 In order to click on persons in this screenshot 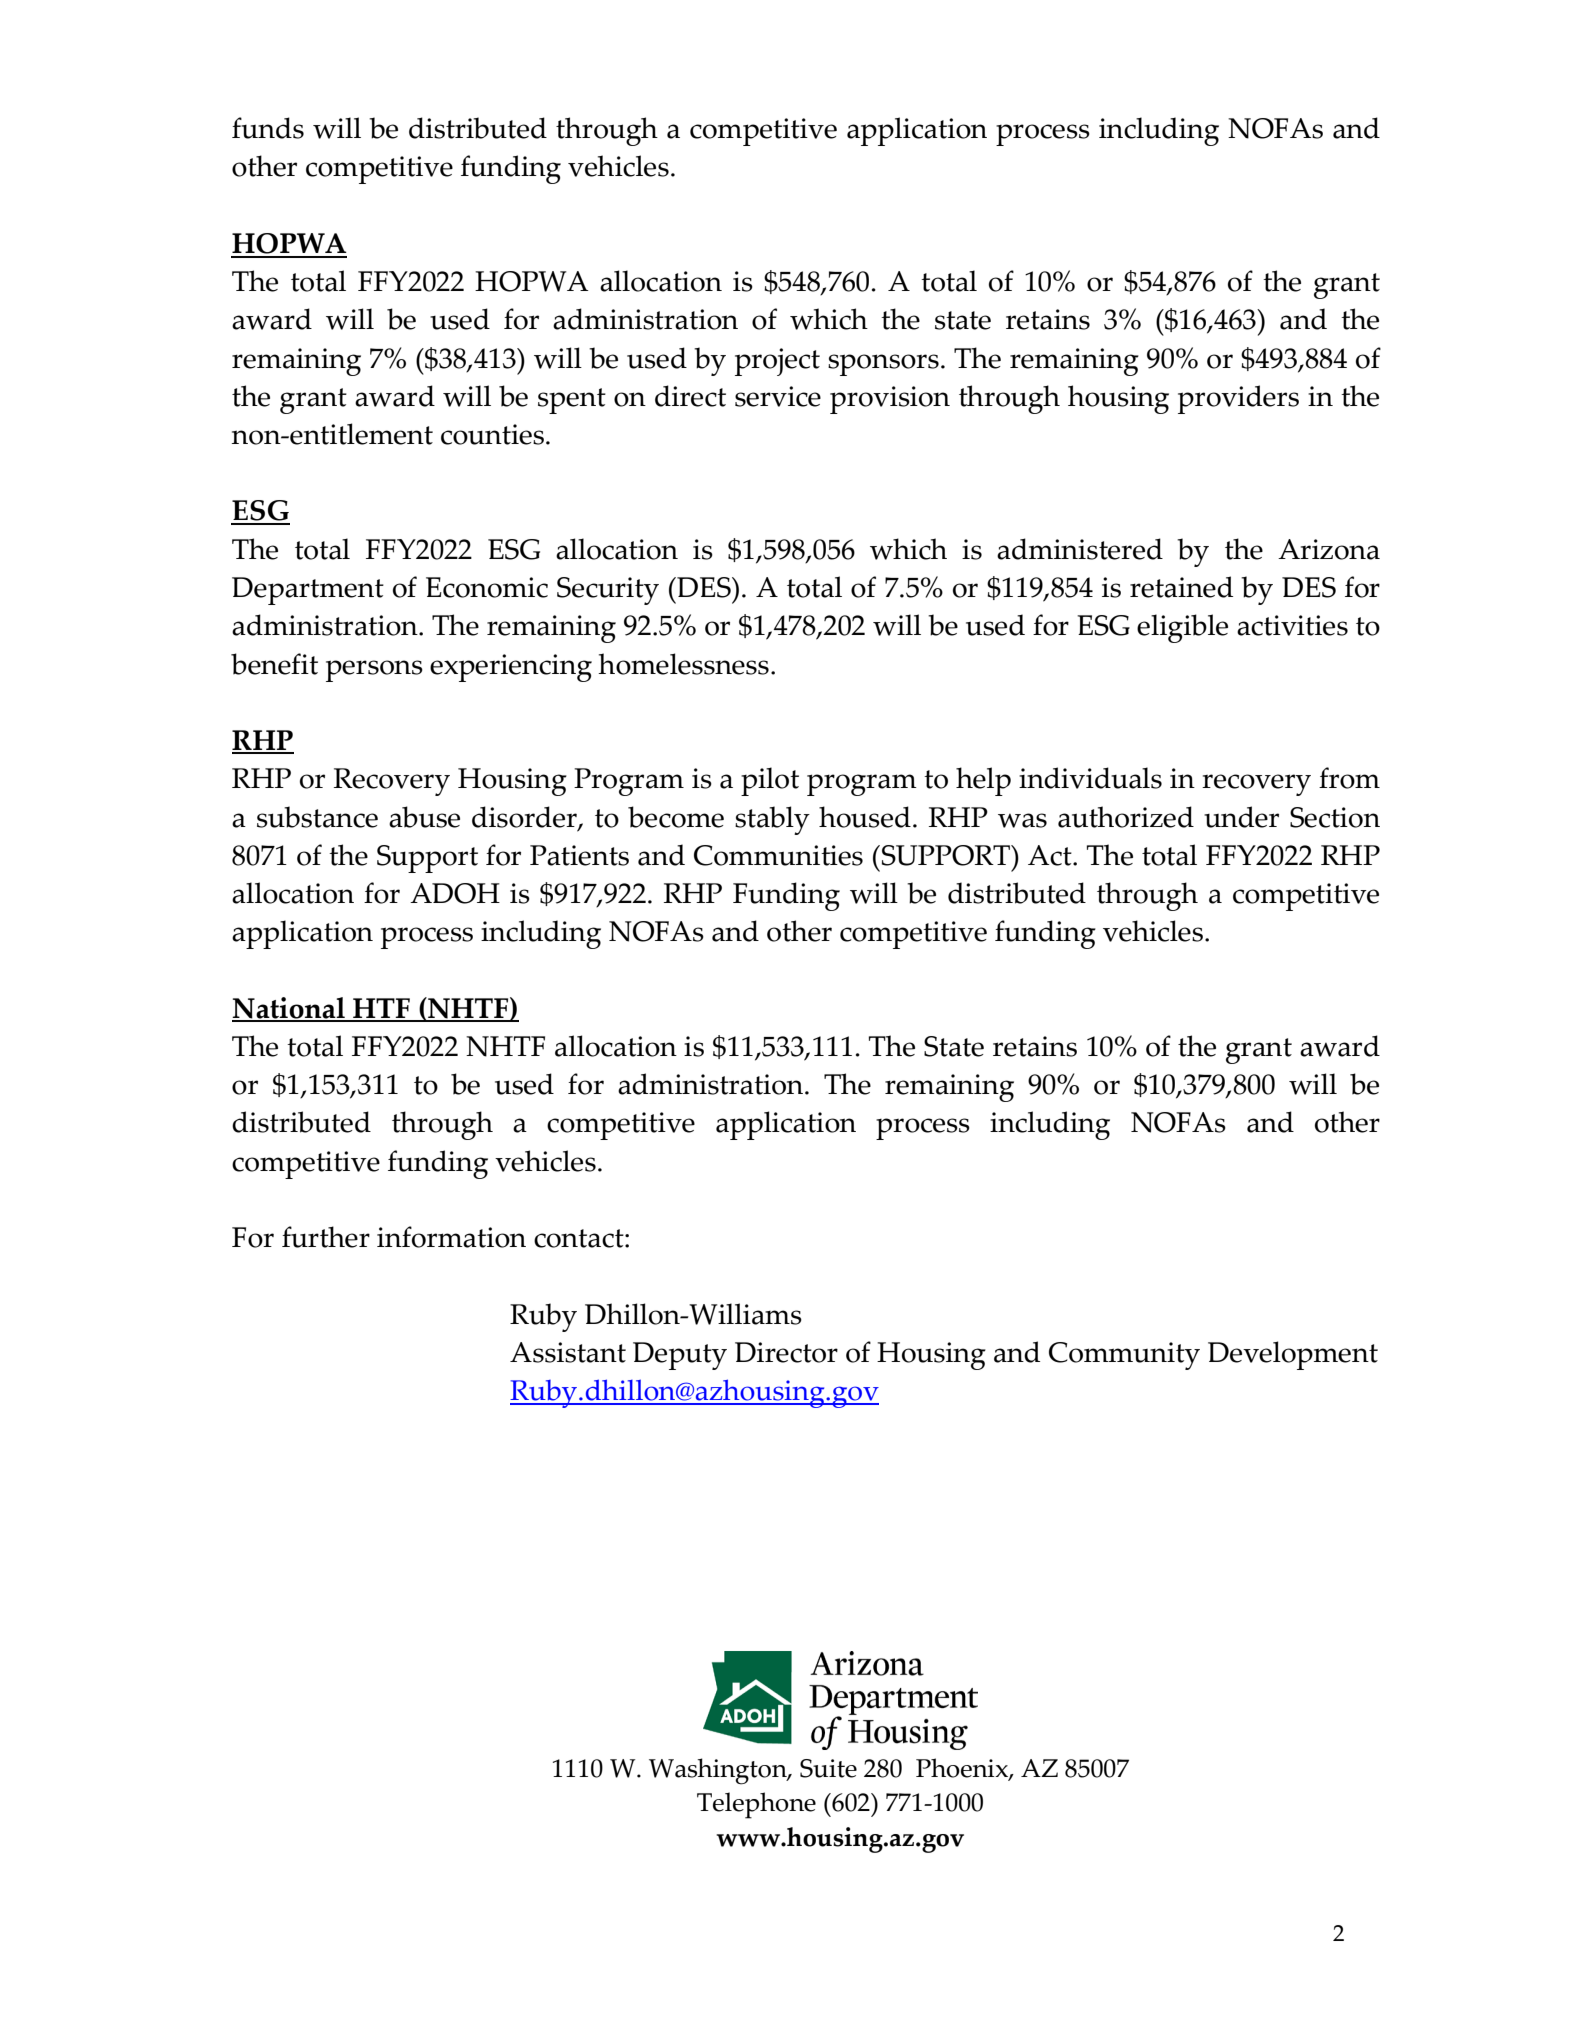, I will do `click(374, 671)`.
